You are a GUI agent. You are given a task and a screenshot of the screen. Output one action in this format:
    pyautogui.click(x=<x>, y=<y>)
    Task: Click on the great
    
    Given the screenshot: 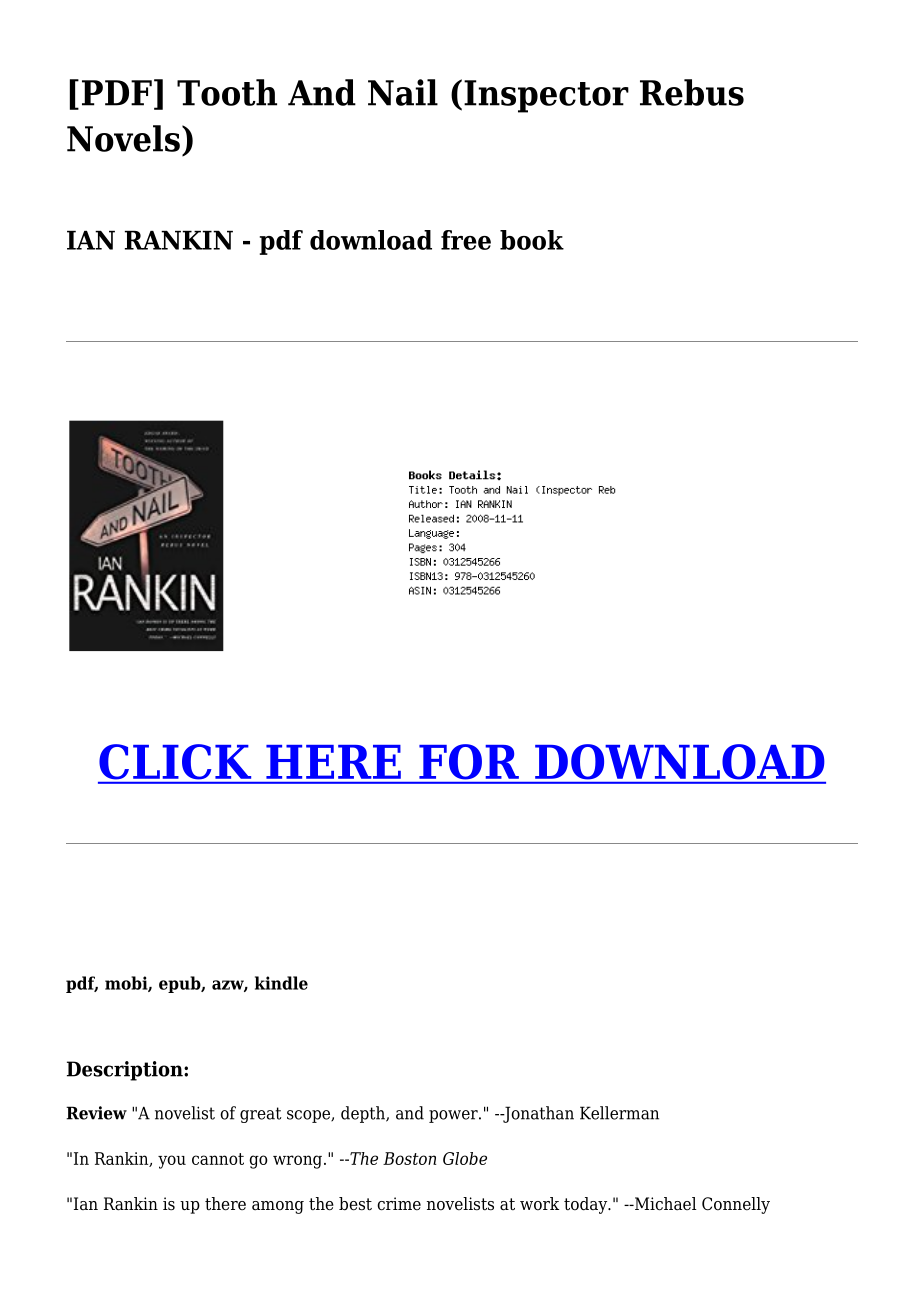 What is the action you would take?
    pyautogui.click(x=260, y=1115)
